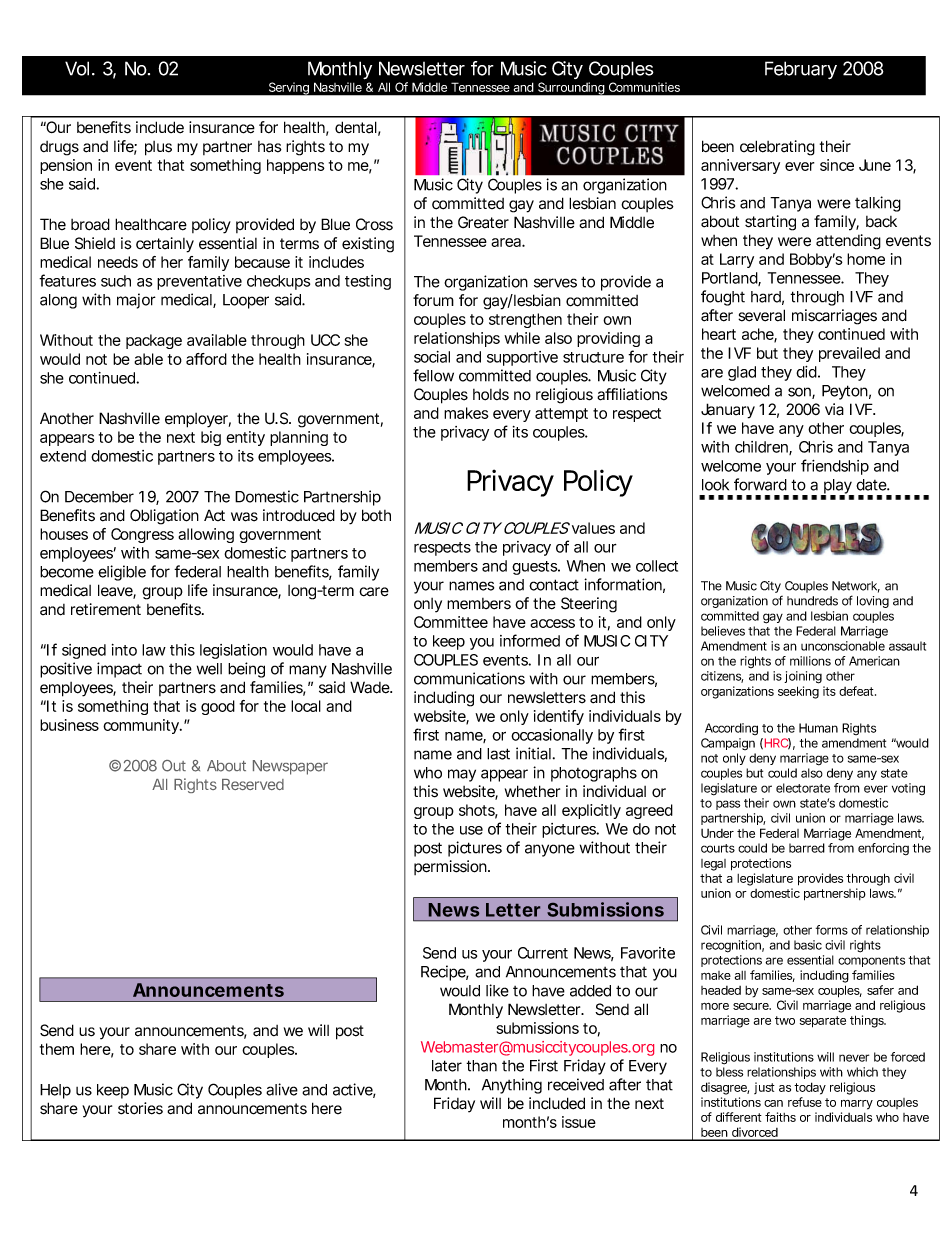 The width and height of the image is (952, 1233). What do you see at coordinates (801, 70) in the image?
I see `February` at bounding box center [801, 70].
